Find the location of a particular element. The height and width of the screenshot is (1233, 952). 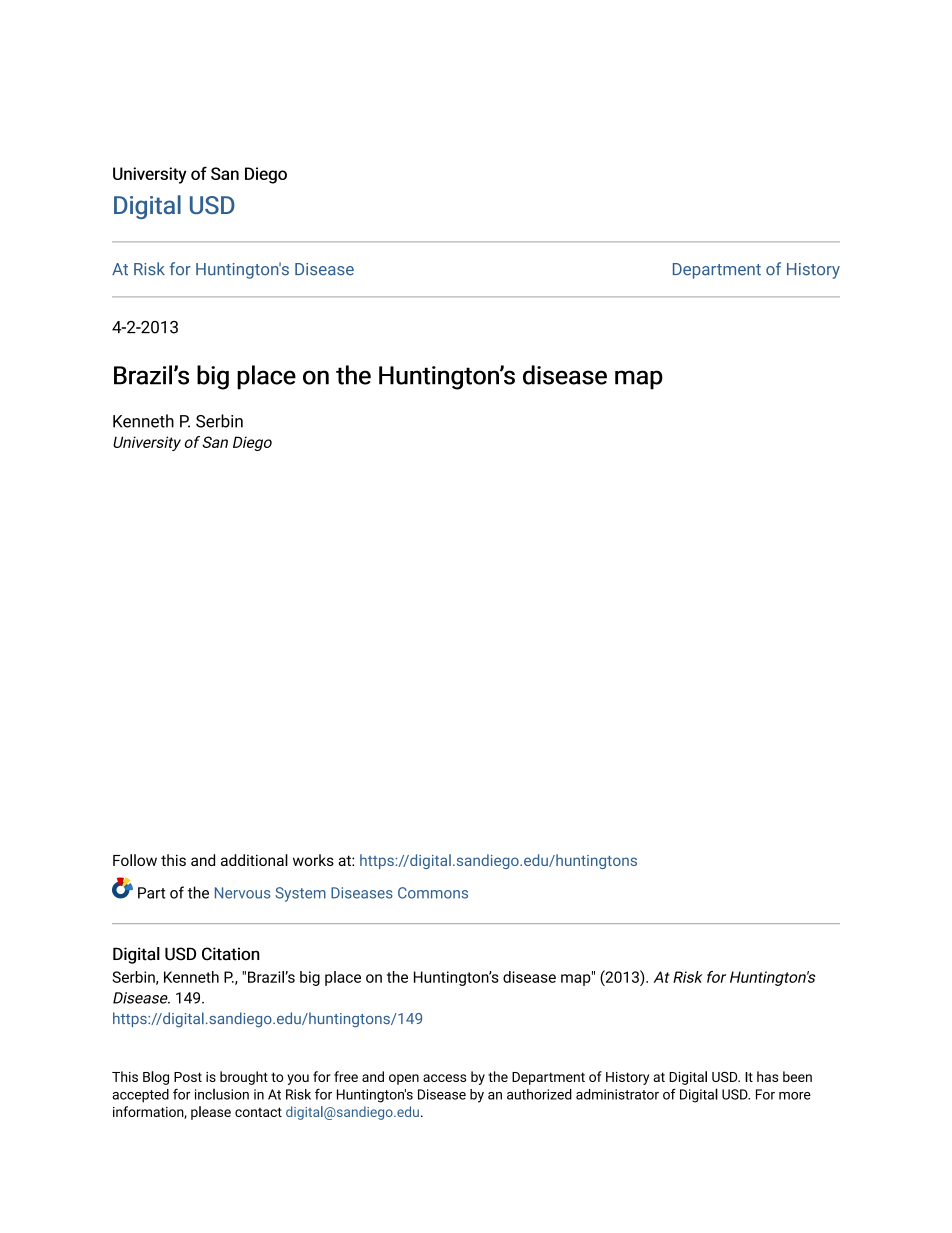

has is located at coordinates (767, 1076).
